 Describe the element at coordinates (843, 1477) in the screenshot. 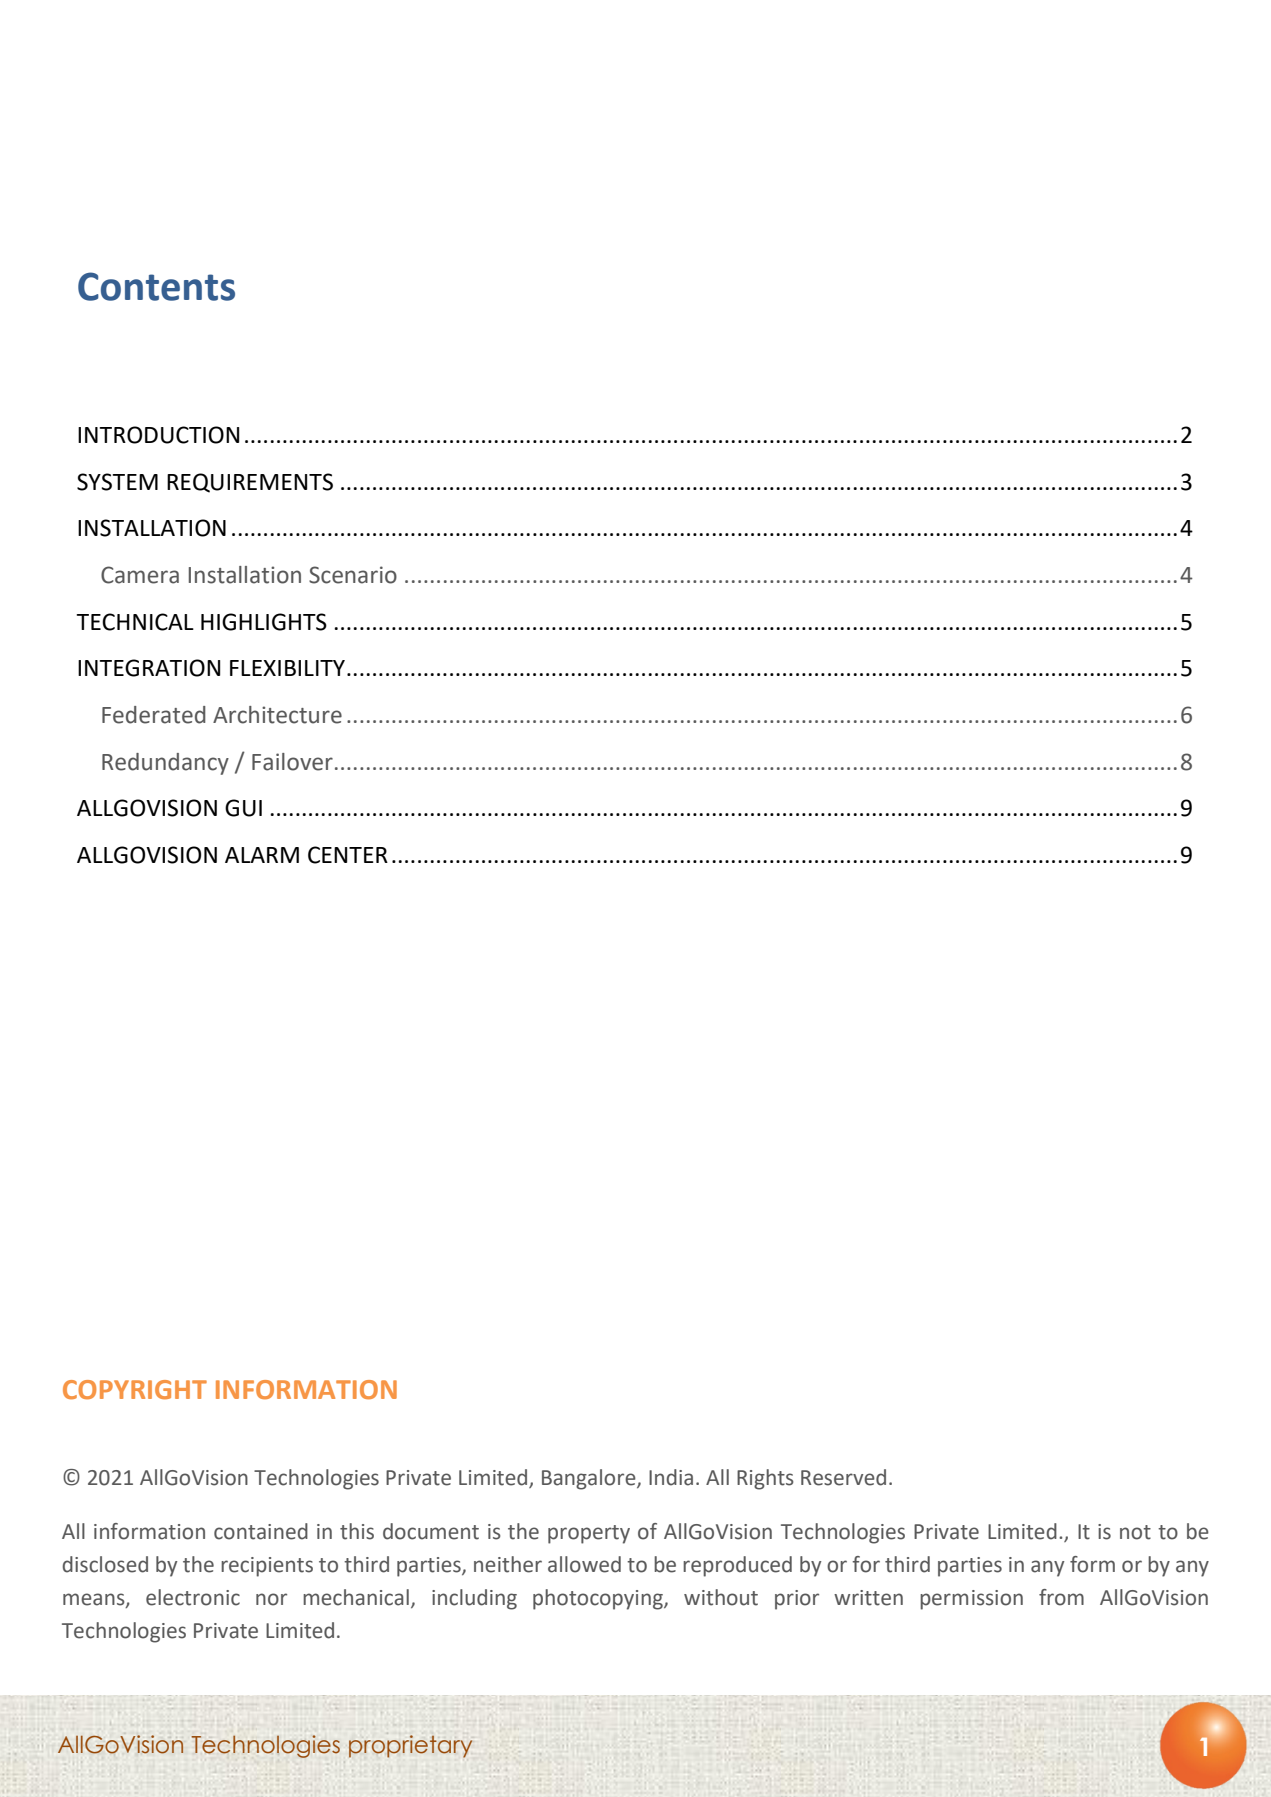

I see `Reserved` at that location.
